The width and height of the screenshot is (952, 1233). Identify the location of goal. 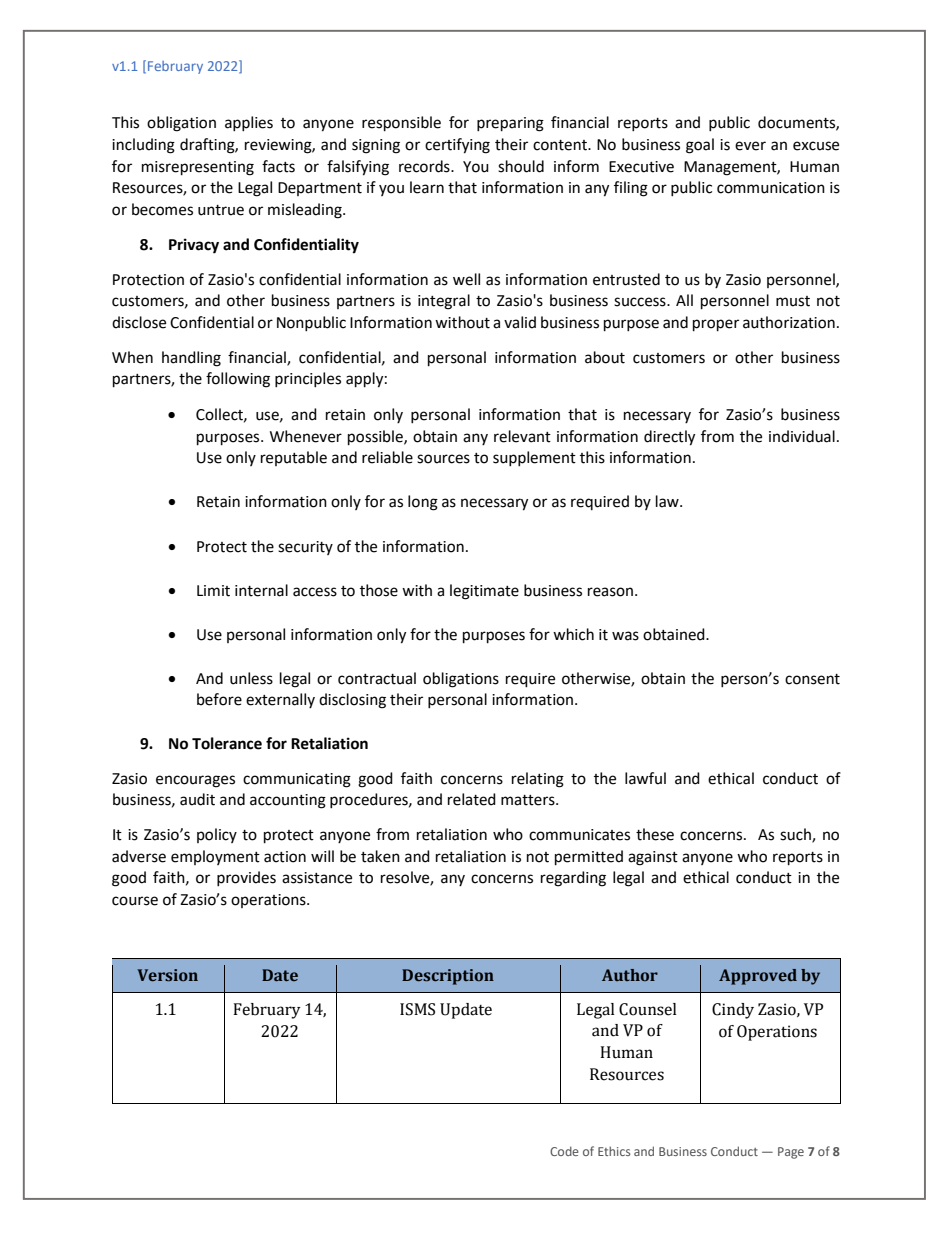
(700, 146).
